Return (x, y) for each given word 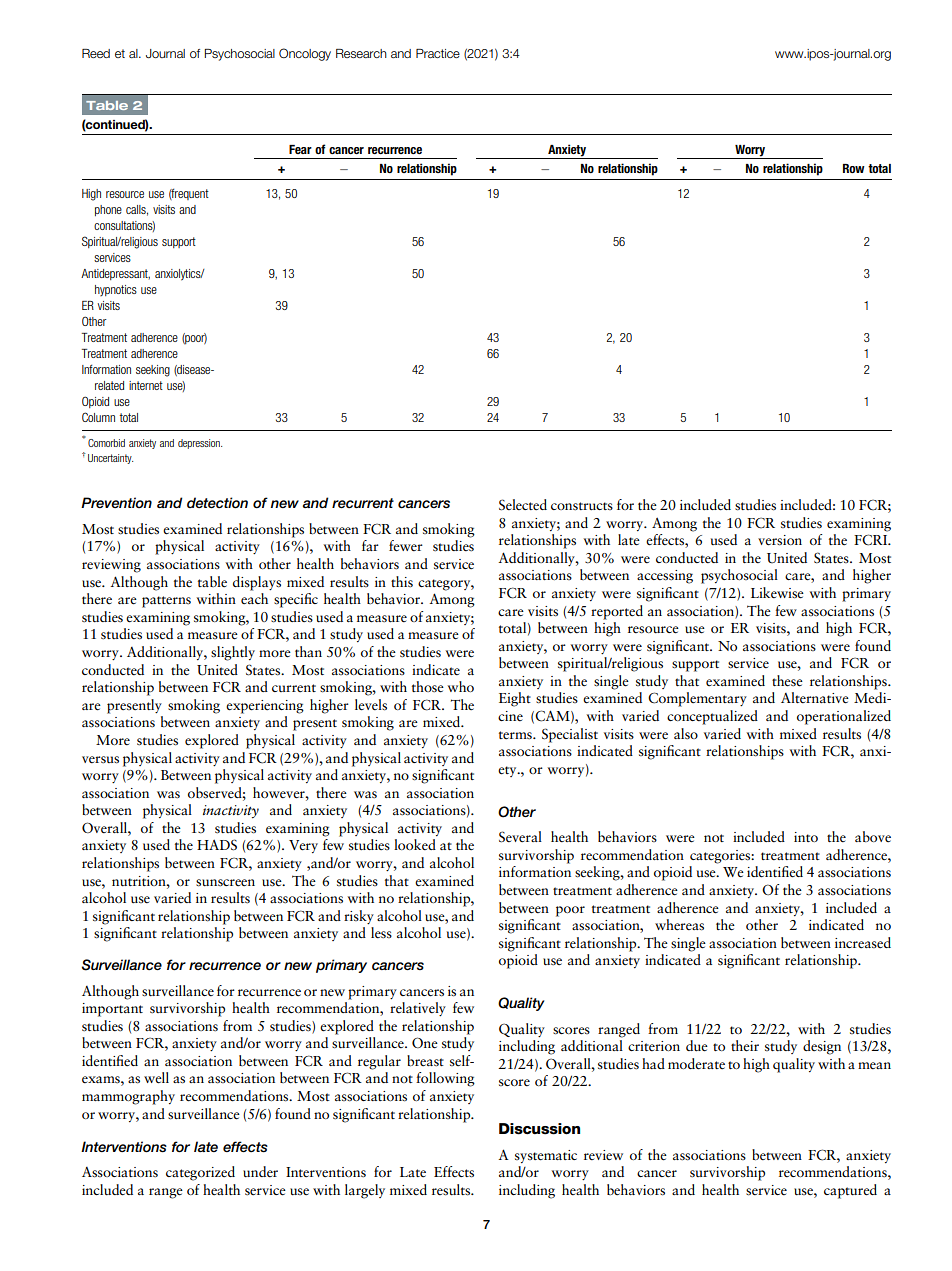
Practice (438, 53)
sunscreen (225, 883)
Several (520, 837)
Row (854, 168)
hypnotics (116, 290)
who (460, 686)
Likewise (777, 593)
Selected (523, 505)
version (780, 540)
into (806, 837)
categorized (200, 1173)
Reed (96, 53)
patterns (166, 602)
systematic (546, 1156)
